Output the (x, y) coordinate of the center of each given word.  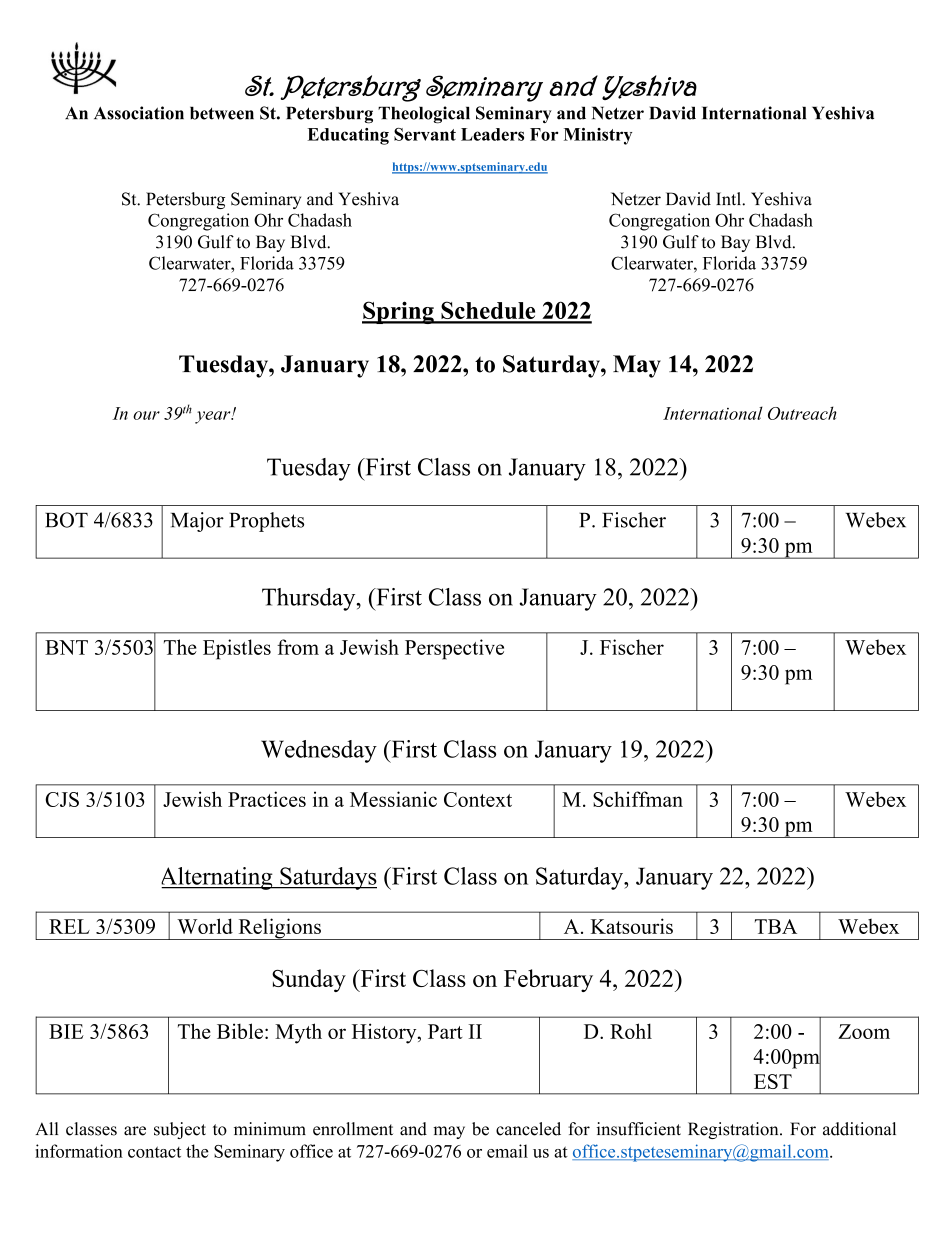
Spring (399, 312)
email (507, 1151)
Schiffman (638, 799)
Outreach (802, 413)
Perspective (454, 649)
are (135, 1131)
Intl (729, 198)
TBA (776, 926)
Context (478, 799)
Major (197, 522)
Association (139, 113)
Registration (734, 1130)
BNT (66, 647)
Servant (425, 134)
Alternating (218, 878)
